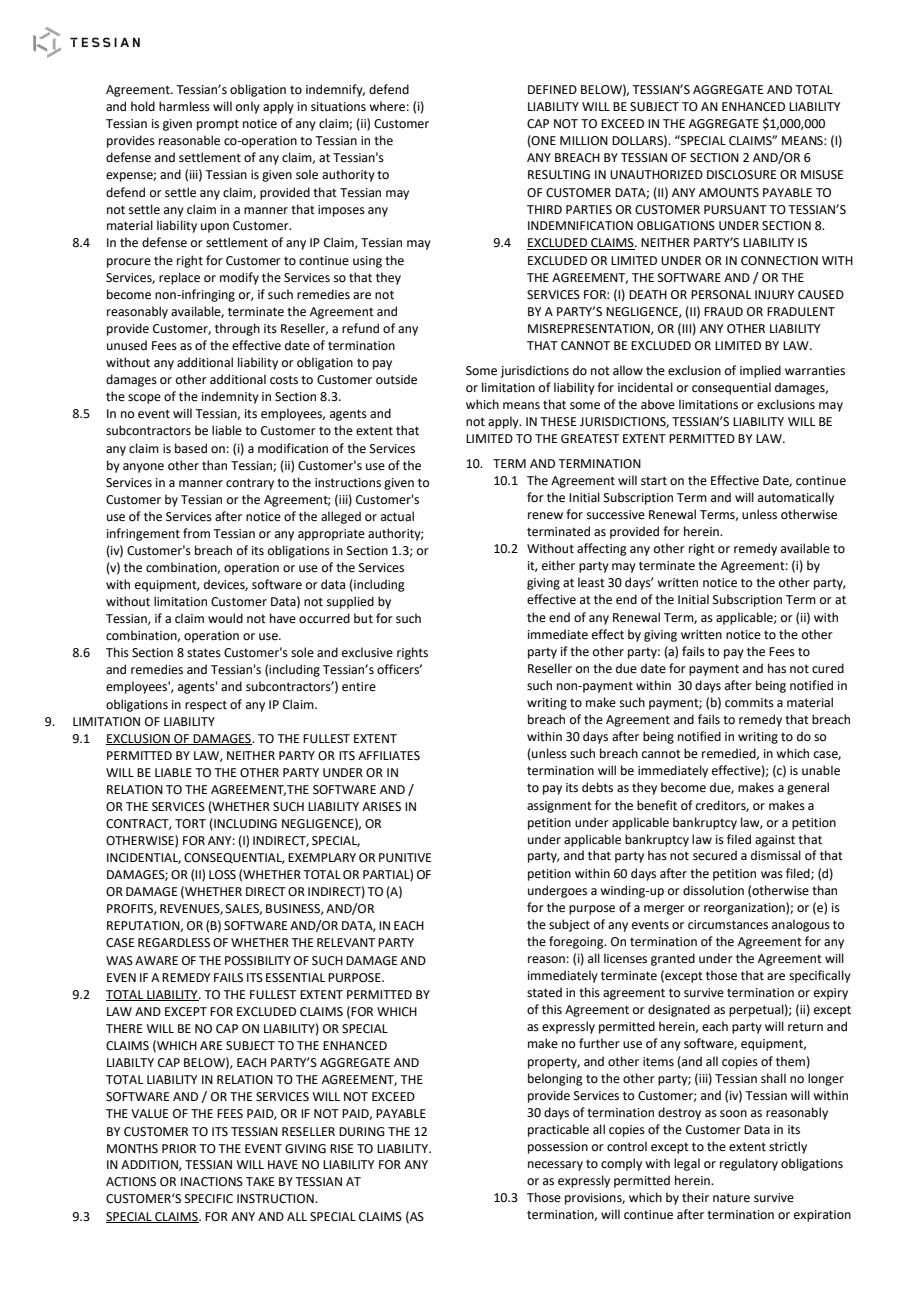 This screenshot has width=924, height=1308. Describe the element at coordinates (397, 516) in the screenshot. I see `actual` at that location.
